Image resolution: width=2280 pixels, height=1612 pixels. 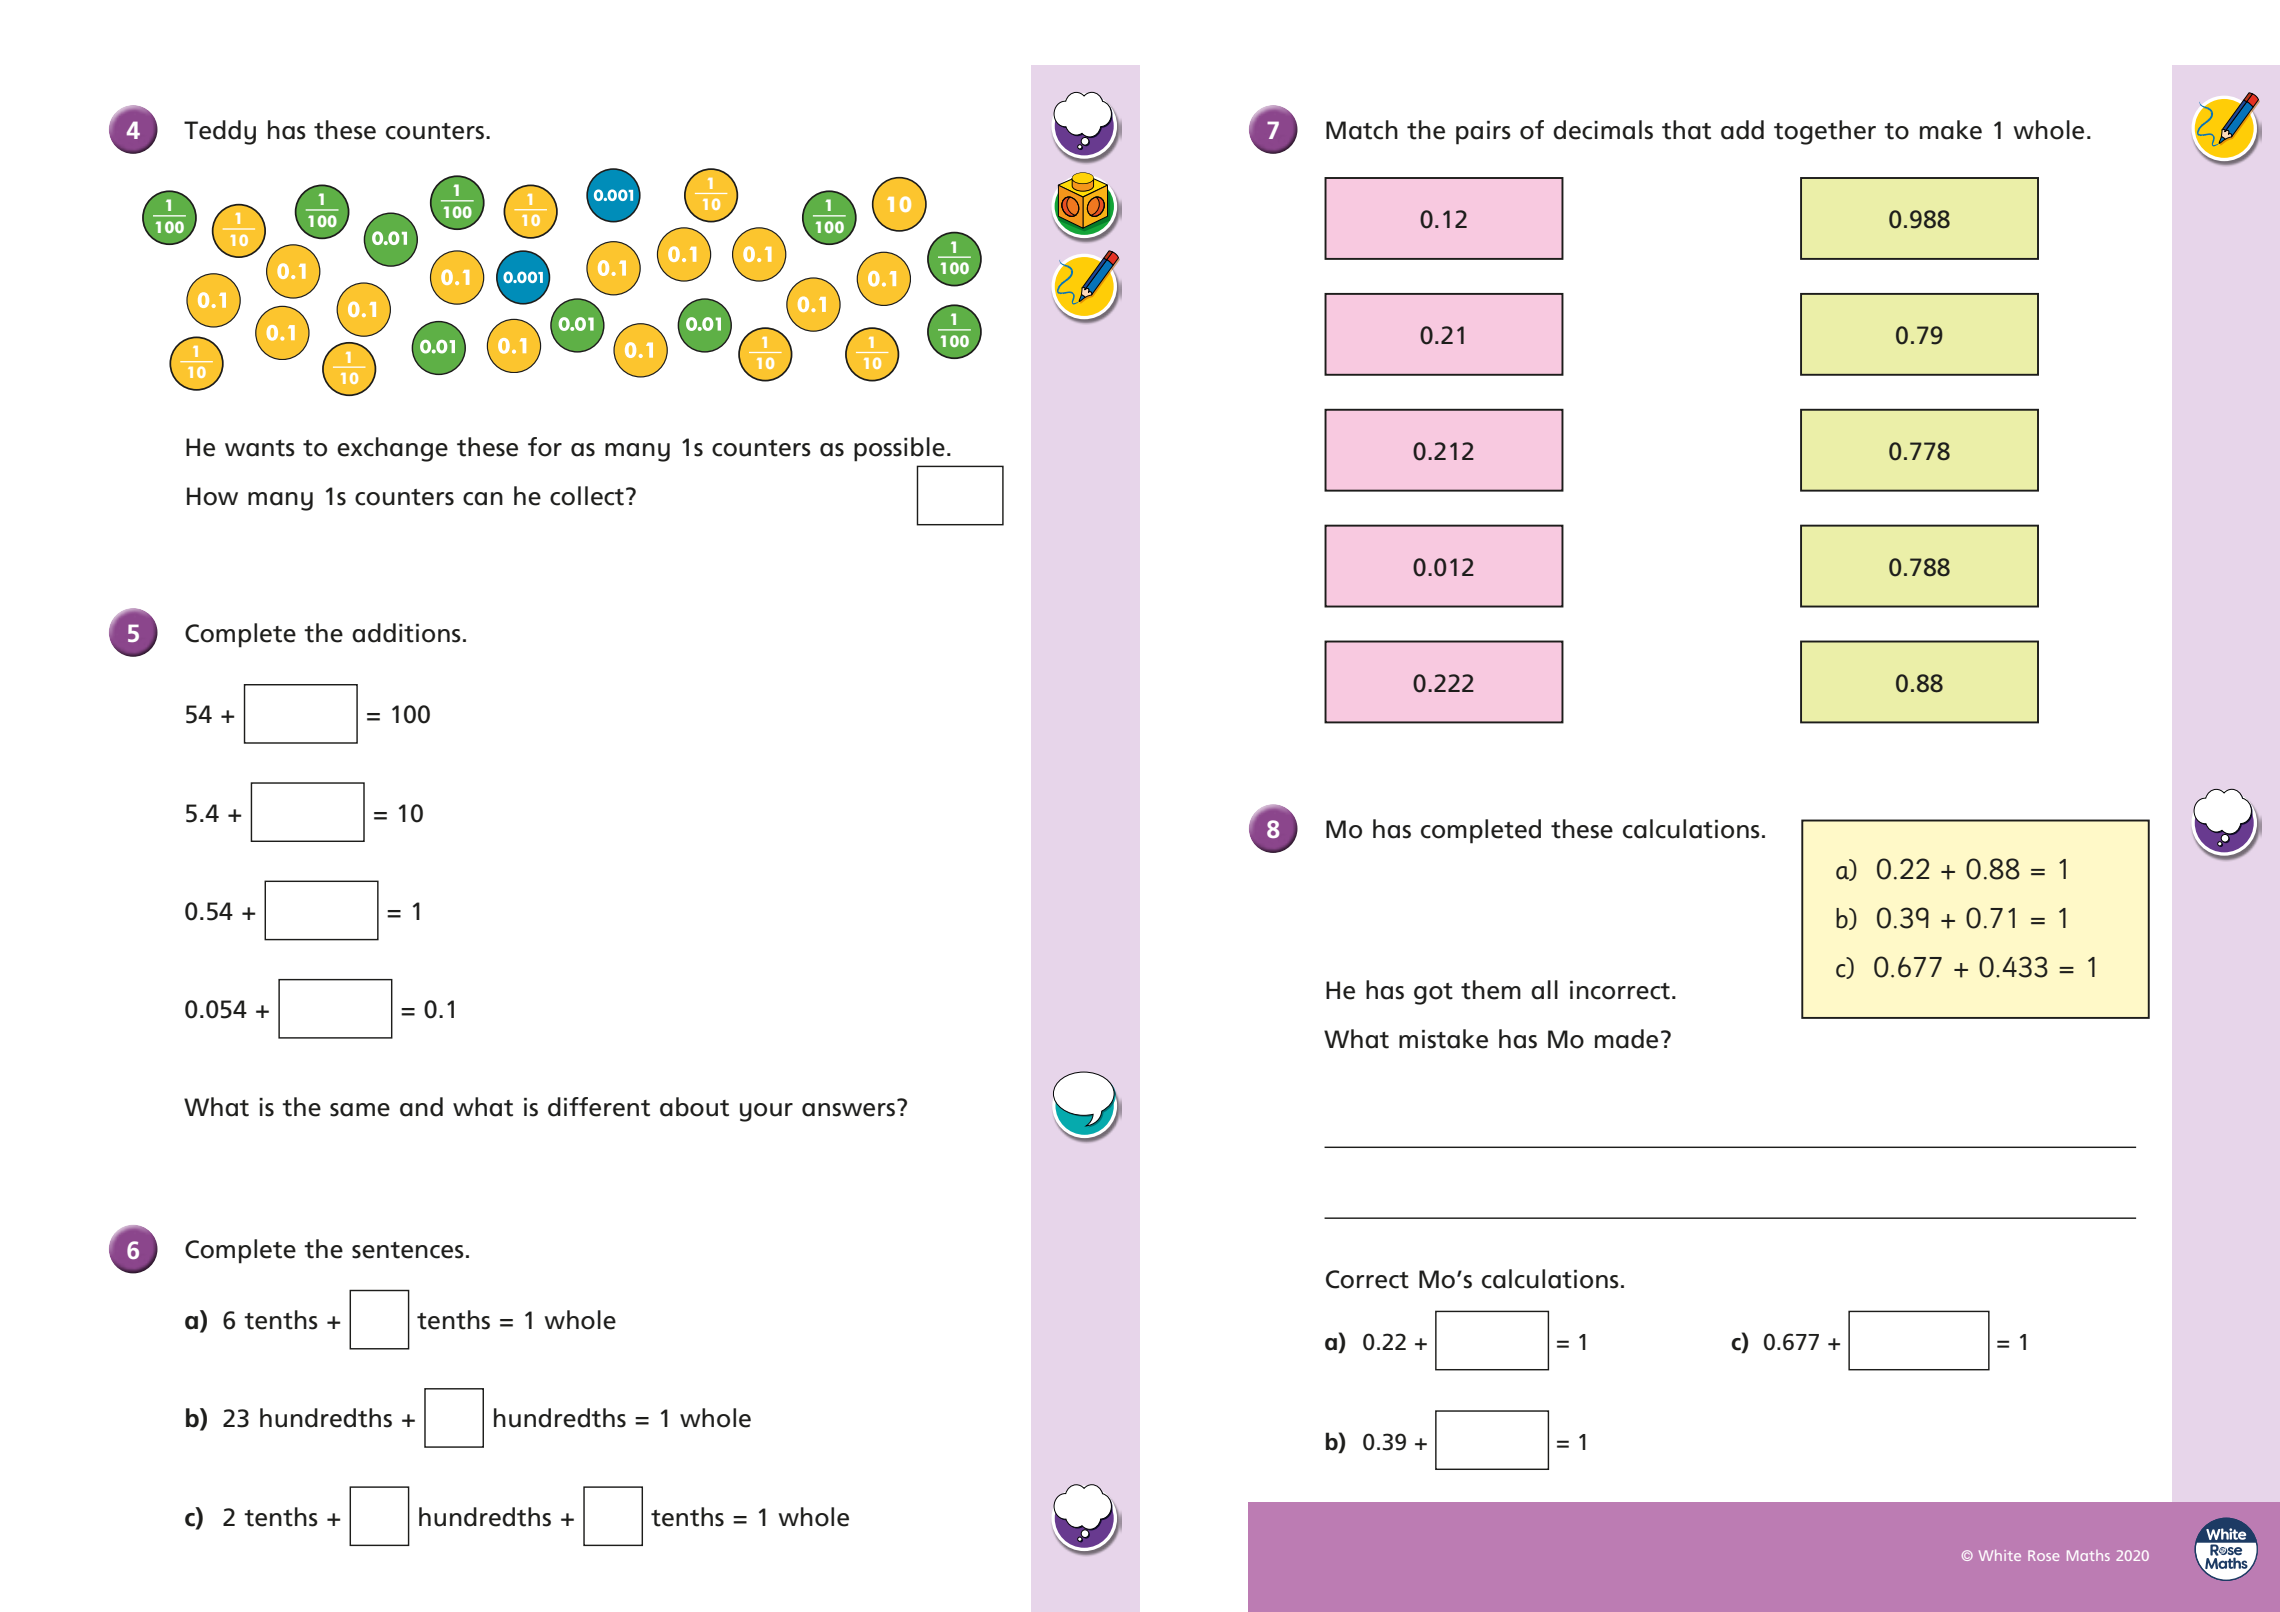 What do you see at coordinates (360, 1110) in the image?
I see `same` at bounding box center [360, 1110].
